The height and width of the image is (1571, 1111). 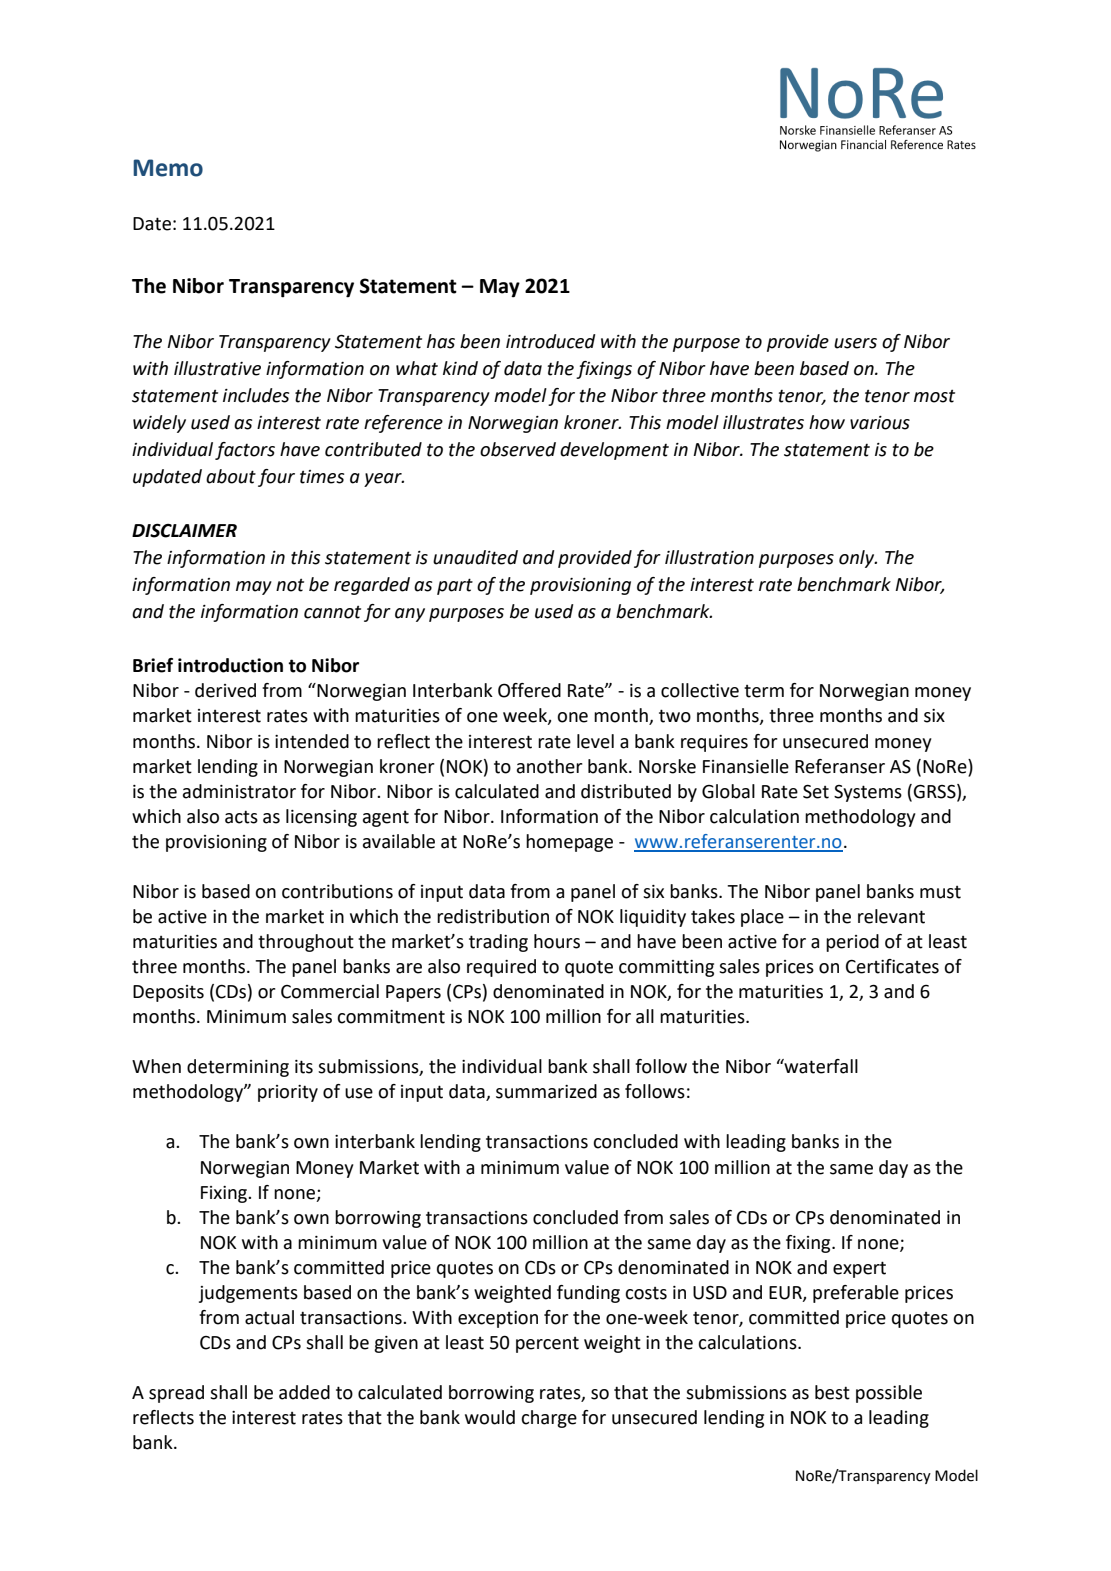 I want to click on users, so click(x=855, y=343).
